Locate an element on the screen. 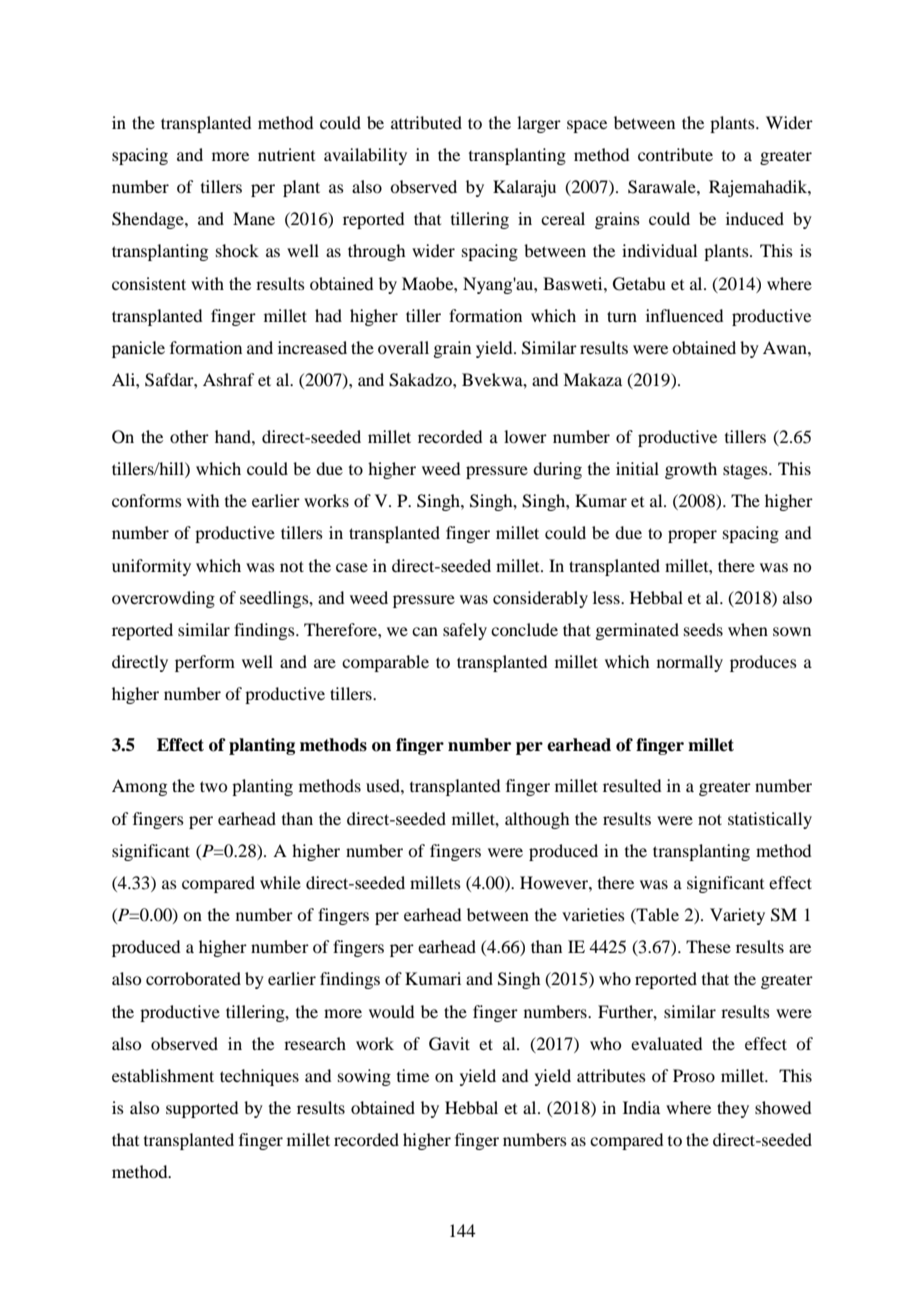  two is located at coordinates (213, 786).
